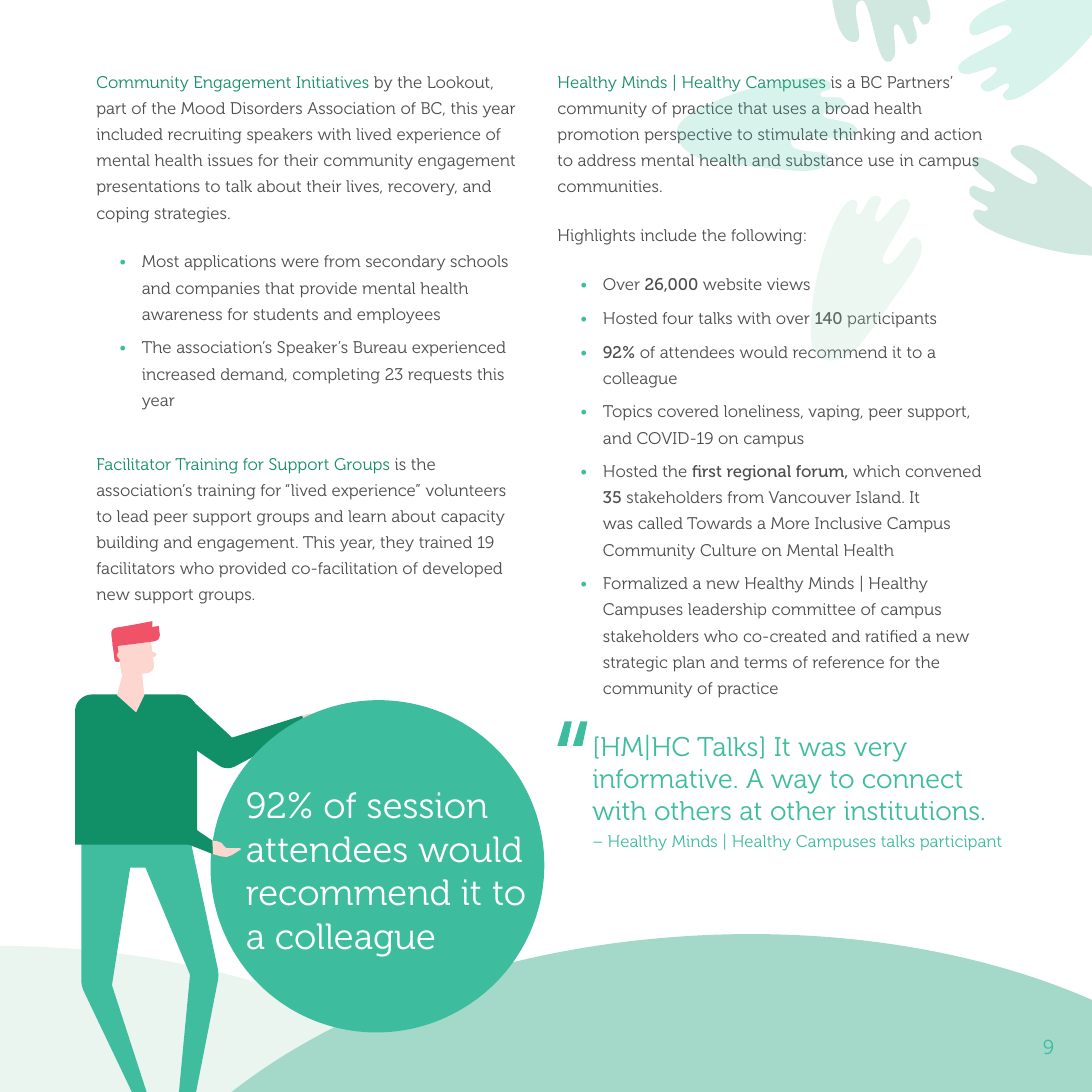  I want to click on session, so click(427, 805).
